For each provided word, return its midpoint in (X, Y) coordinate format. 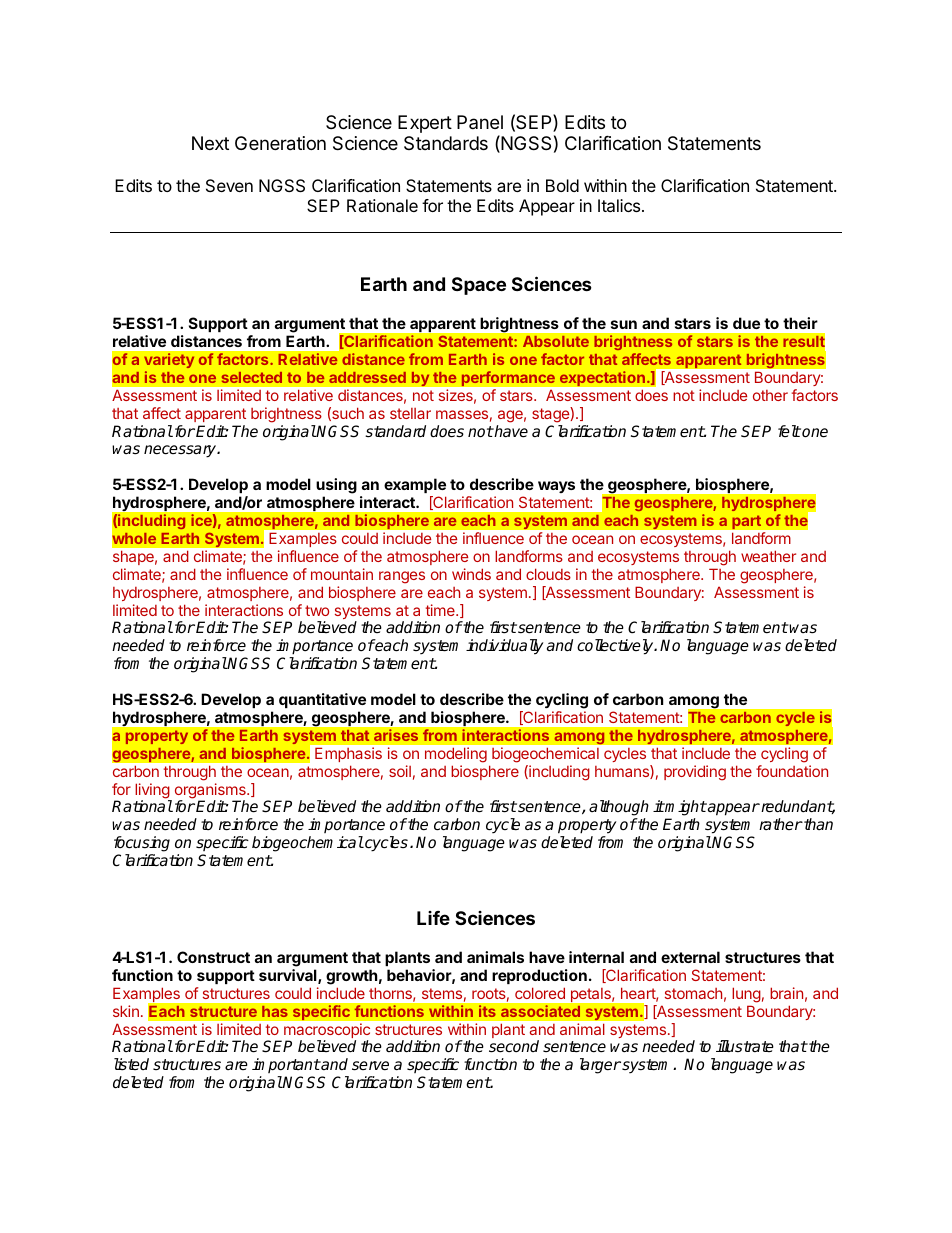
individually (504, 647)
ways (556, 487)
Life (433, 918)
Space (479, 286)
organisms (211, 792)
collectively (616, 647)
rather (781, 824)
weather (768, 556)
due (746, 323)
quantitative (322, 700)
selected (252, 377)
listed (131, 1064)
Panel (480, 122)
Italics (619, 205)
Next (210, 143)
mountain (342, 574)
